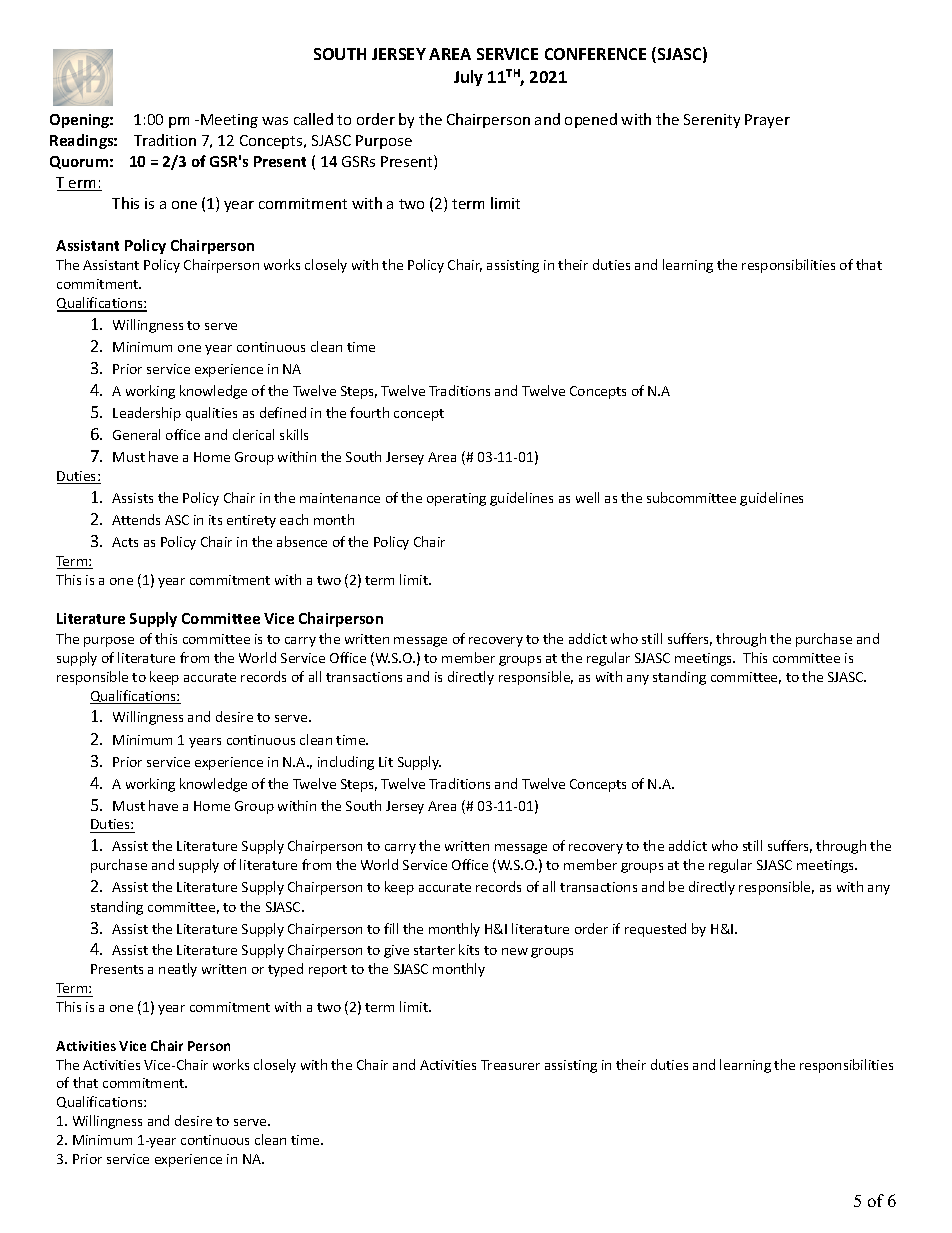  Describe the element at coordinates (275, 121) in the page. I see `was` at that location.
